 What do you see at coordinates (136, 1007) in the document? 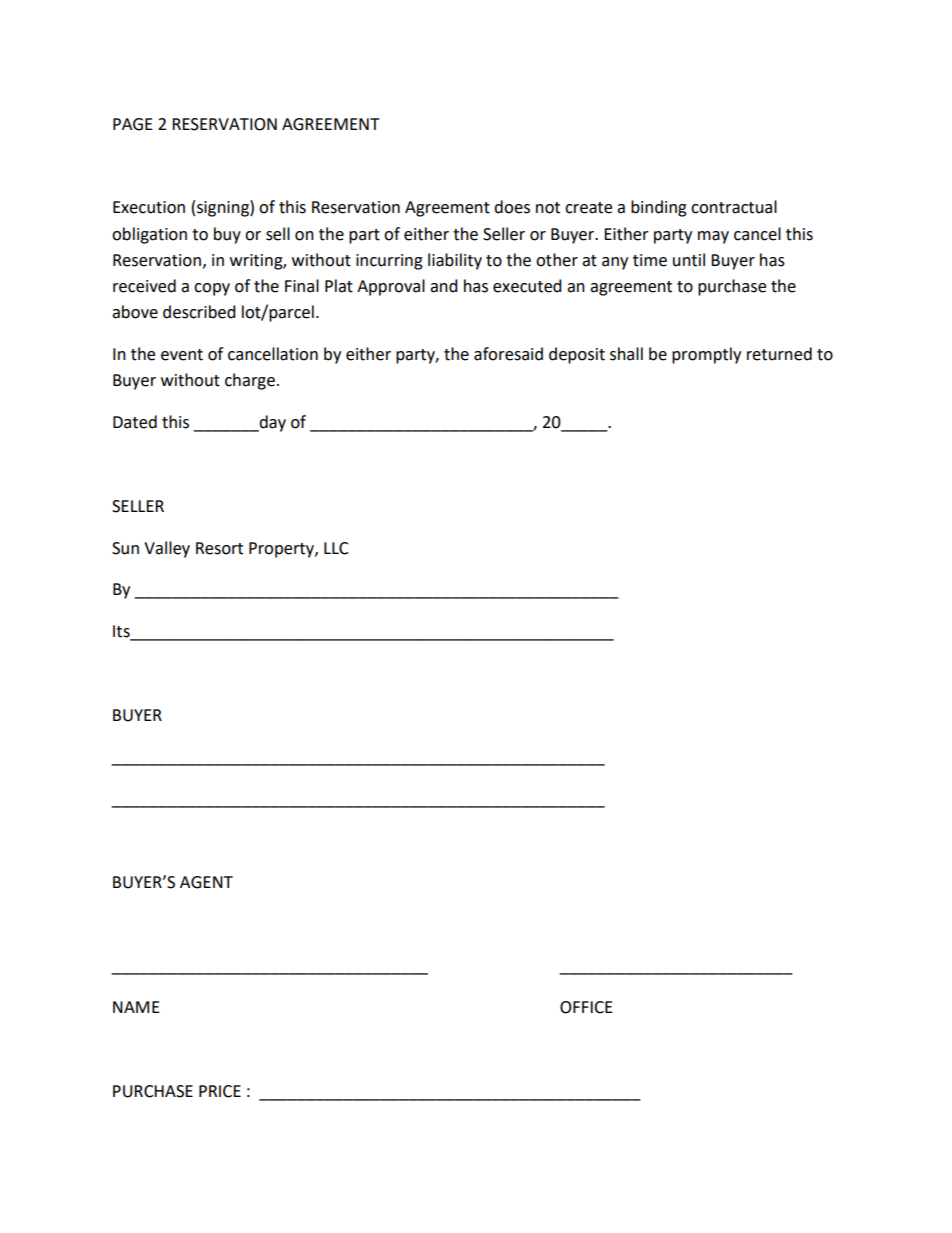
I see `NAME` at bounding box center [136, 1007].
